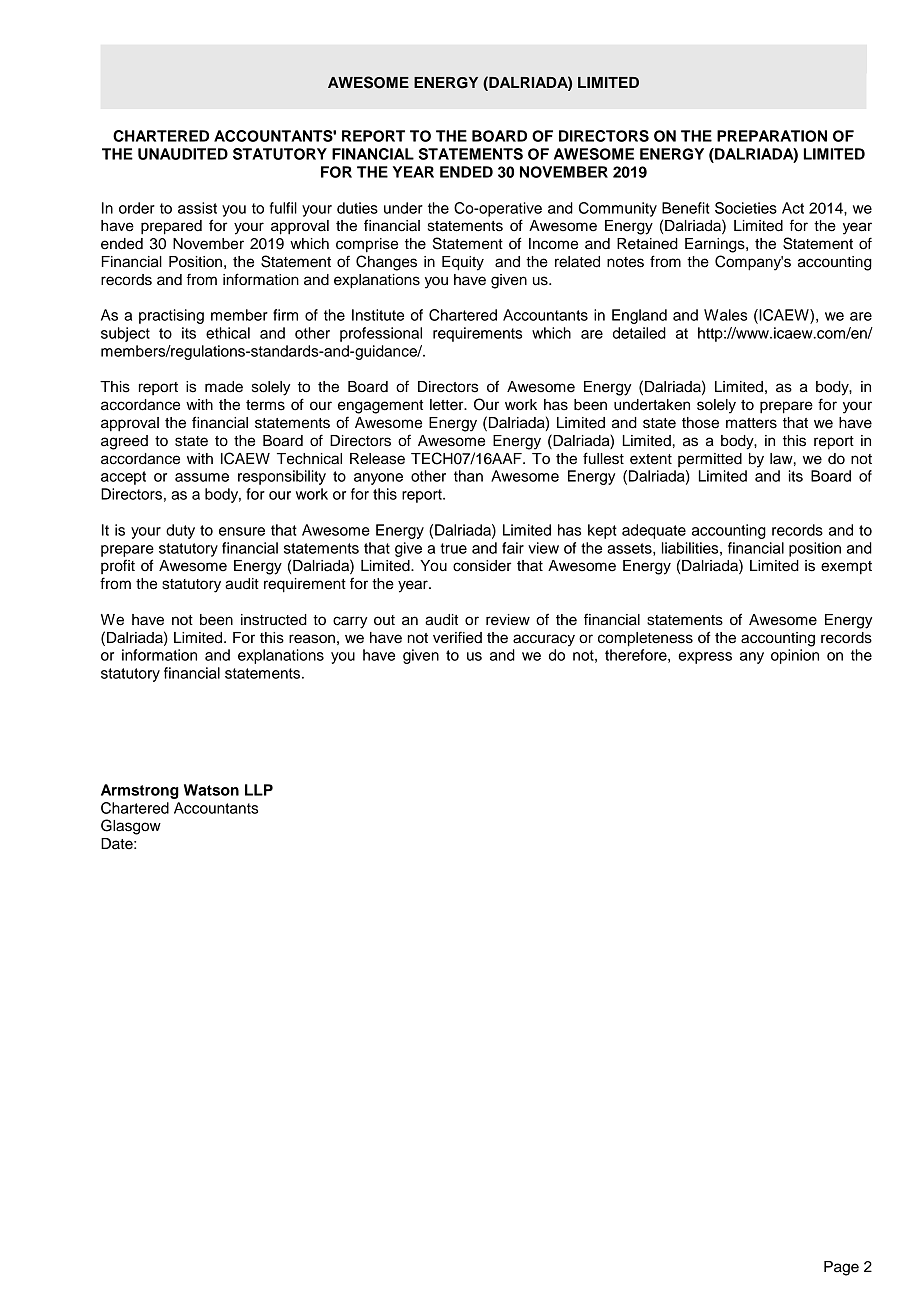 This screenshot has height=1308, width=924. I want to click on assist, so click(197, 208).
